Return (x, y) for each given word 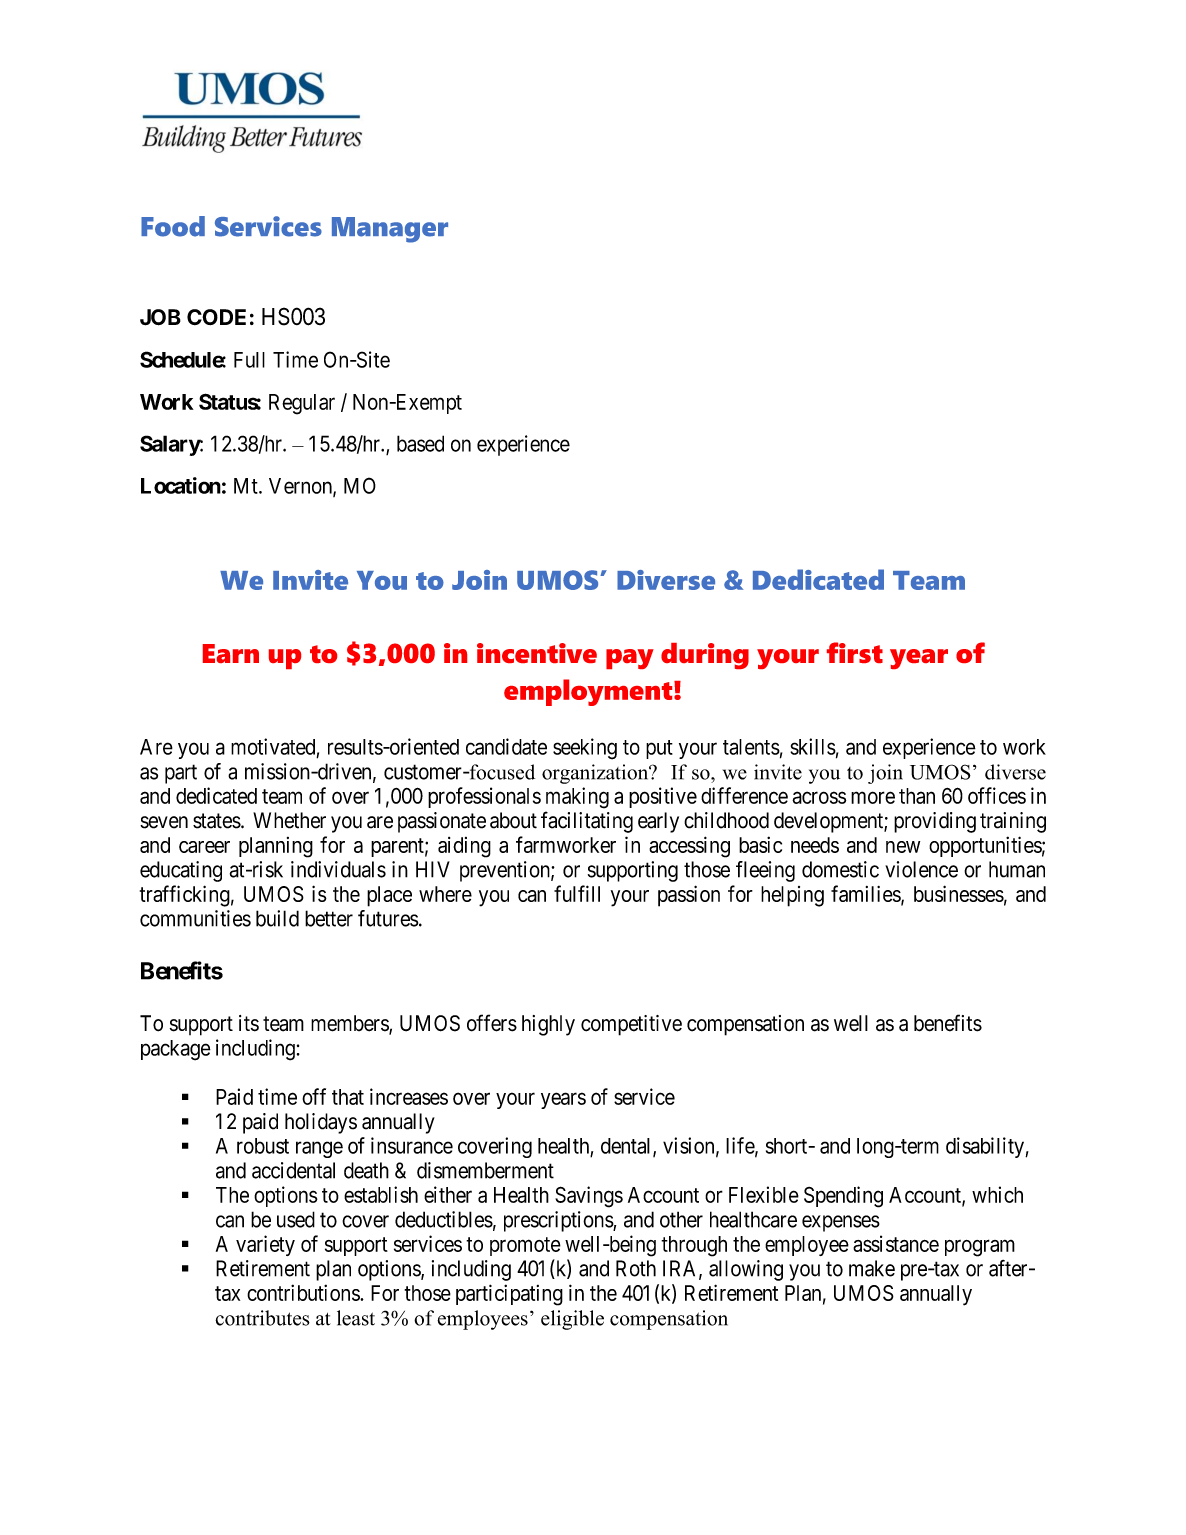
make (872, 1268)
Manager (390, 230)
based (420, 443)
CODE (216, 317)
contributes (262, 1318)
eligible (572, 1320)
